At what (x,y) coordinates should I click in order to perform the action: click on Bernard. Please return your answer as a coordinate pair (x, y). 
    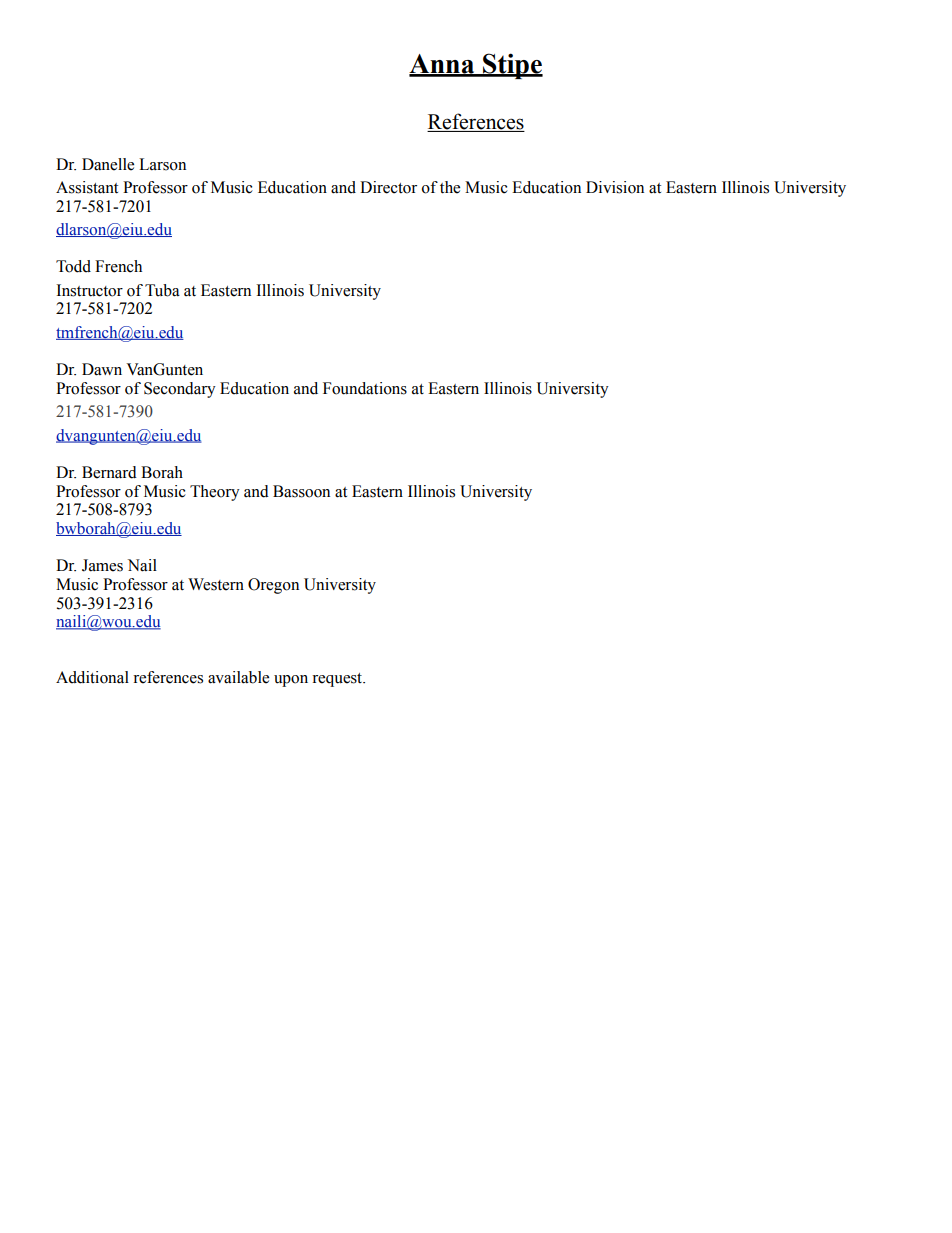
    Looking at the image, I should click on (109, 472).
